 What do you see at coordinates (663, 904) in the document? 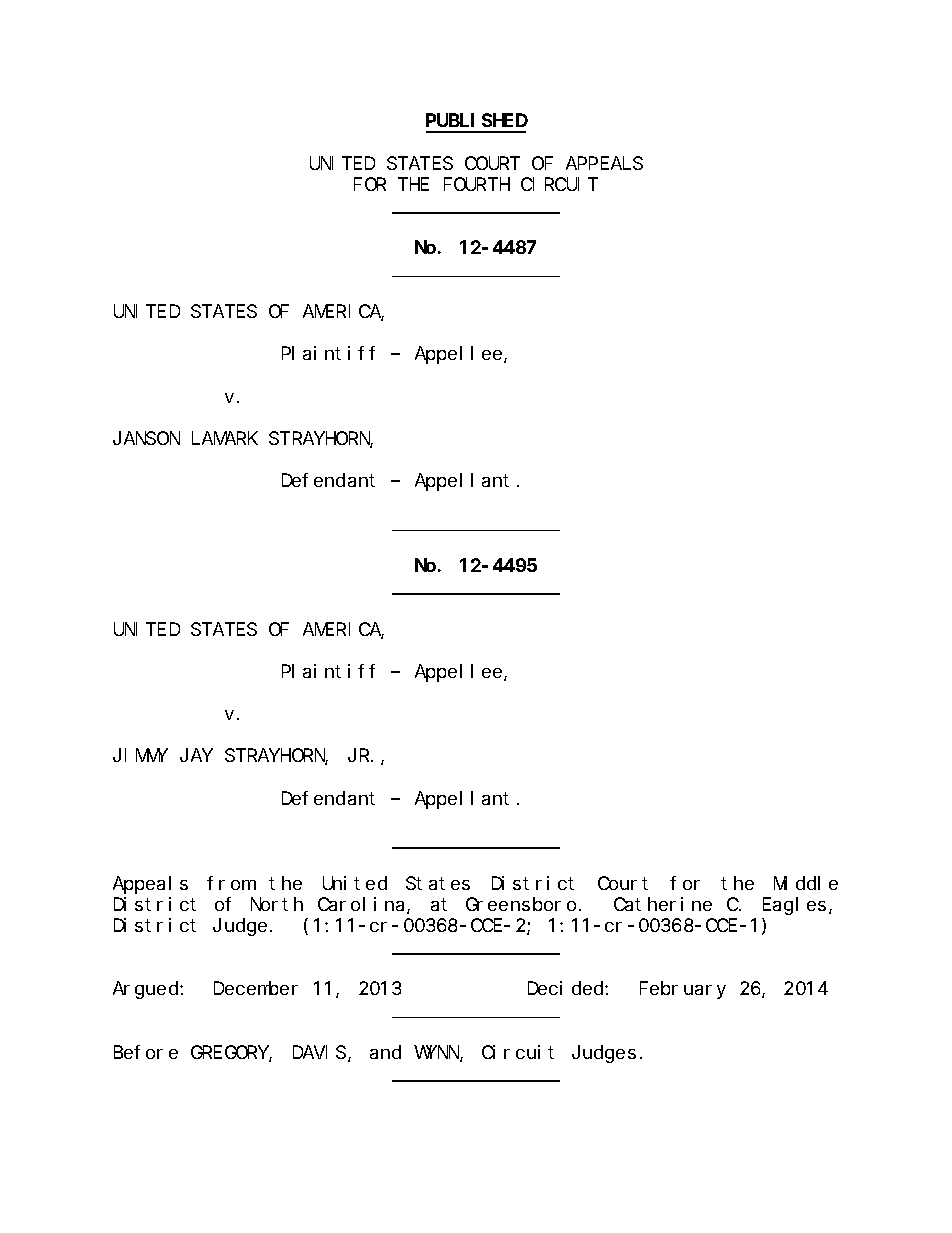
I see `Catherine` at bounding box center [663, 904].
